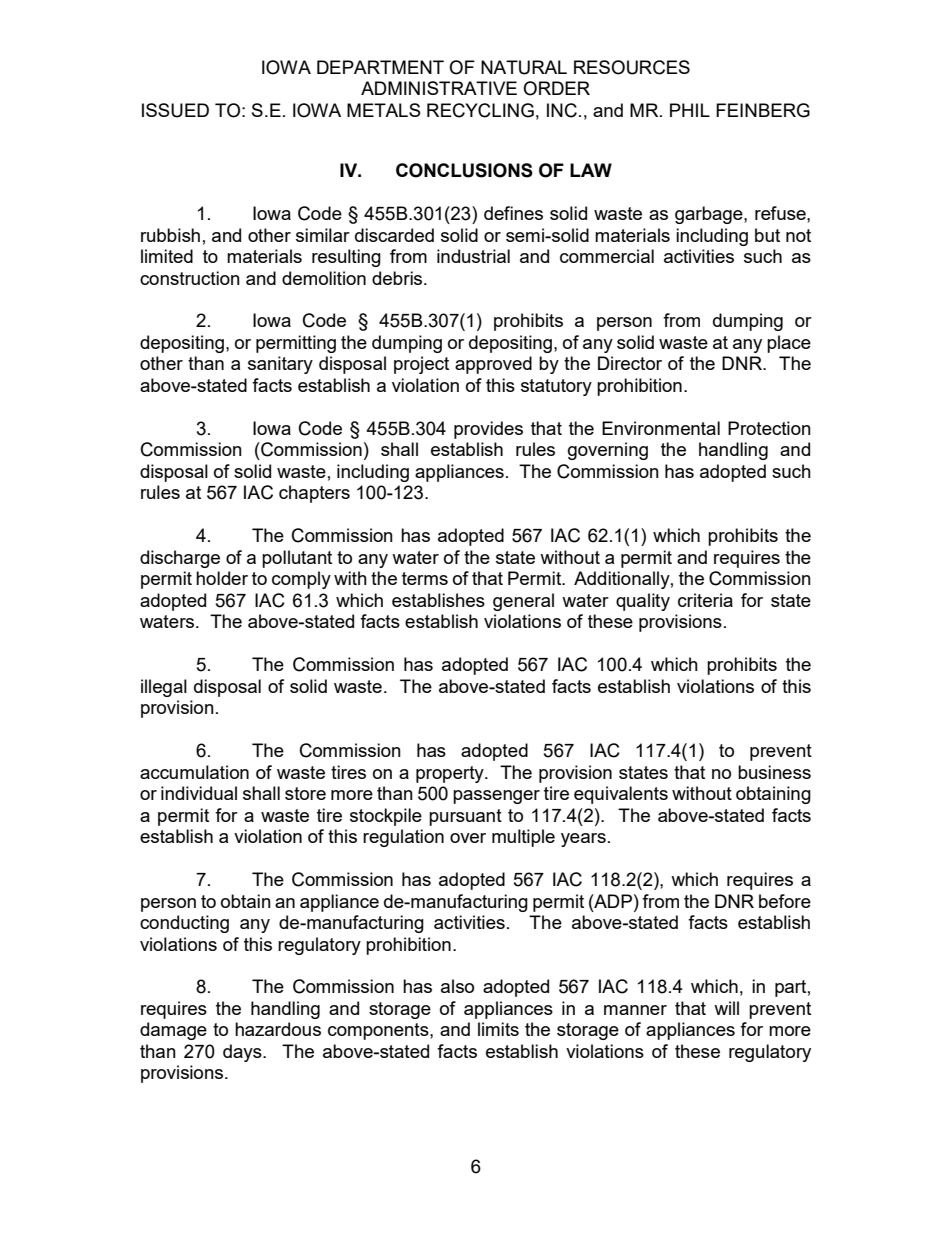 Image resolution: width=952 pixels, height=1233 pixels. Describe the element at coordinates (222, 578) in the screenshot. I see `holder` at that location.
